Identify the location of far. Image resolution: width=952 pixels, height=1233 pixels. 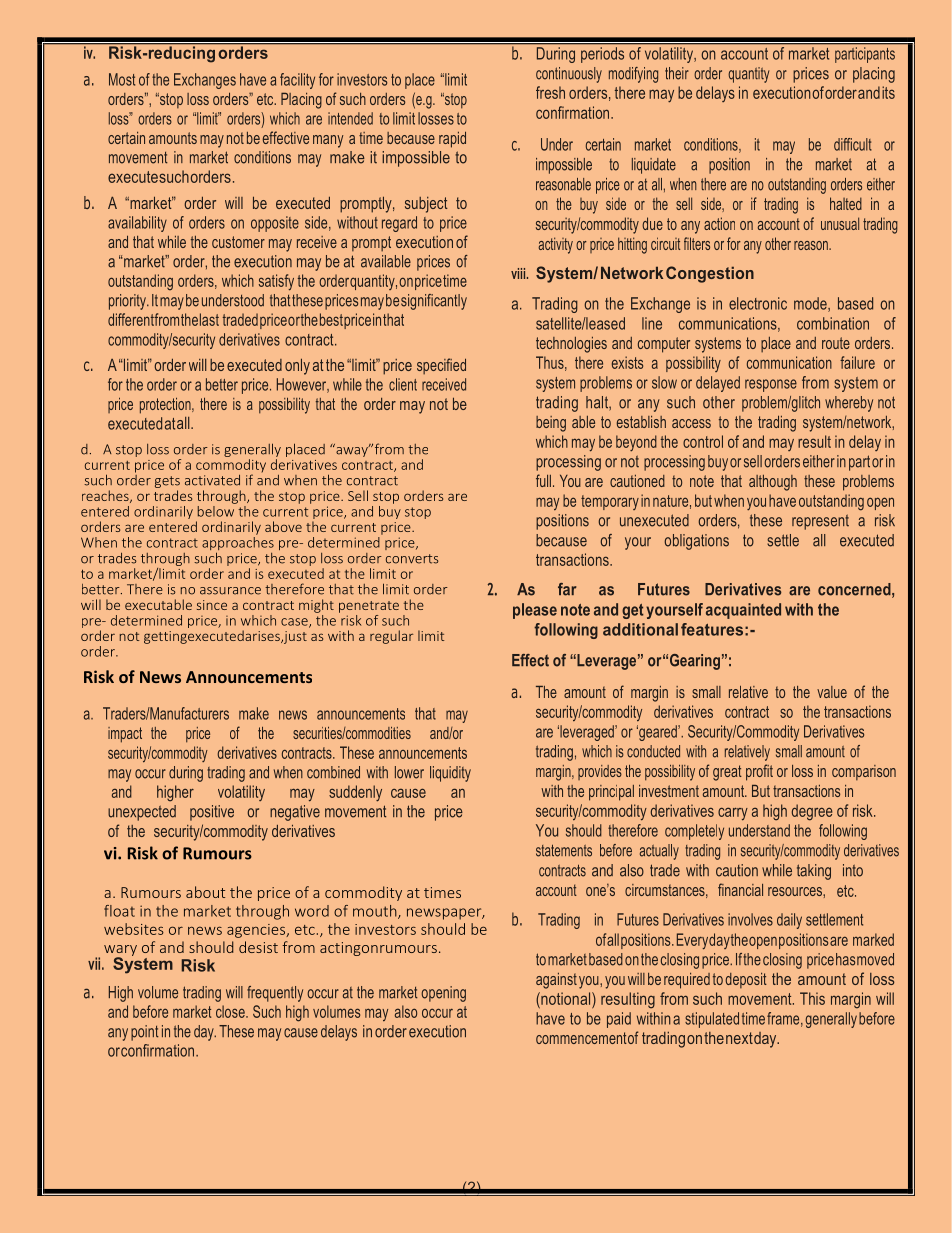
(567, 589).
